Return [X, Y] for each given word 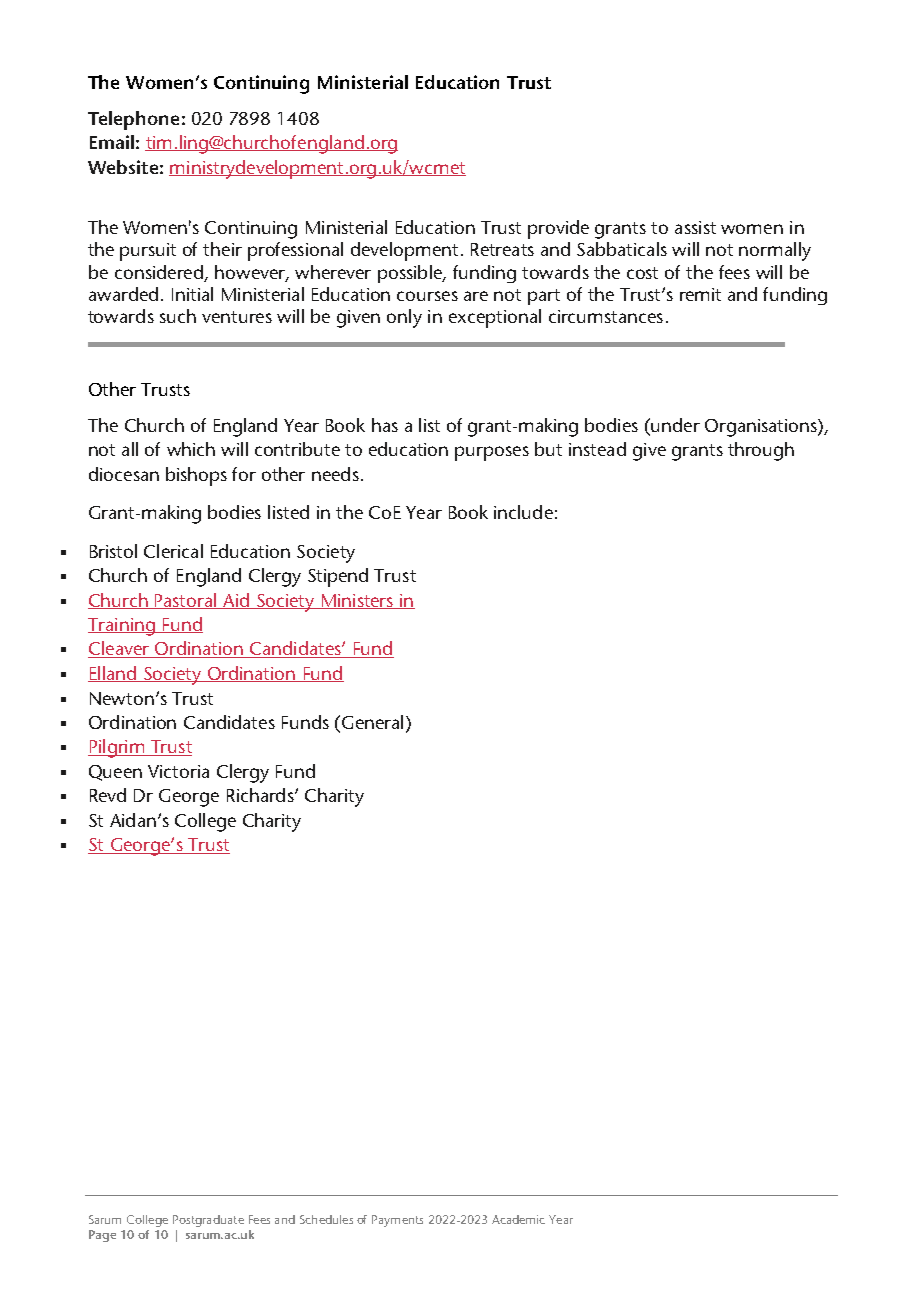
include [523, 512]
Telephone [133, 120]
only [404, 318]
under [674, 425]
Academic [518, 1219]
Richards [261, 795]
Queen [115, 773]
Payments [397, 1221]
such [178, 316]
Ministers [357, 601]
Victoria [178, 771]
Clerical [173, 551]
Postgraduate [208, 1221]
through [761, 451]
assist [695, 227]
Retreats [502, 249]
